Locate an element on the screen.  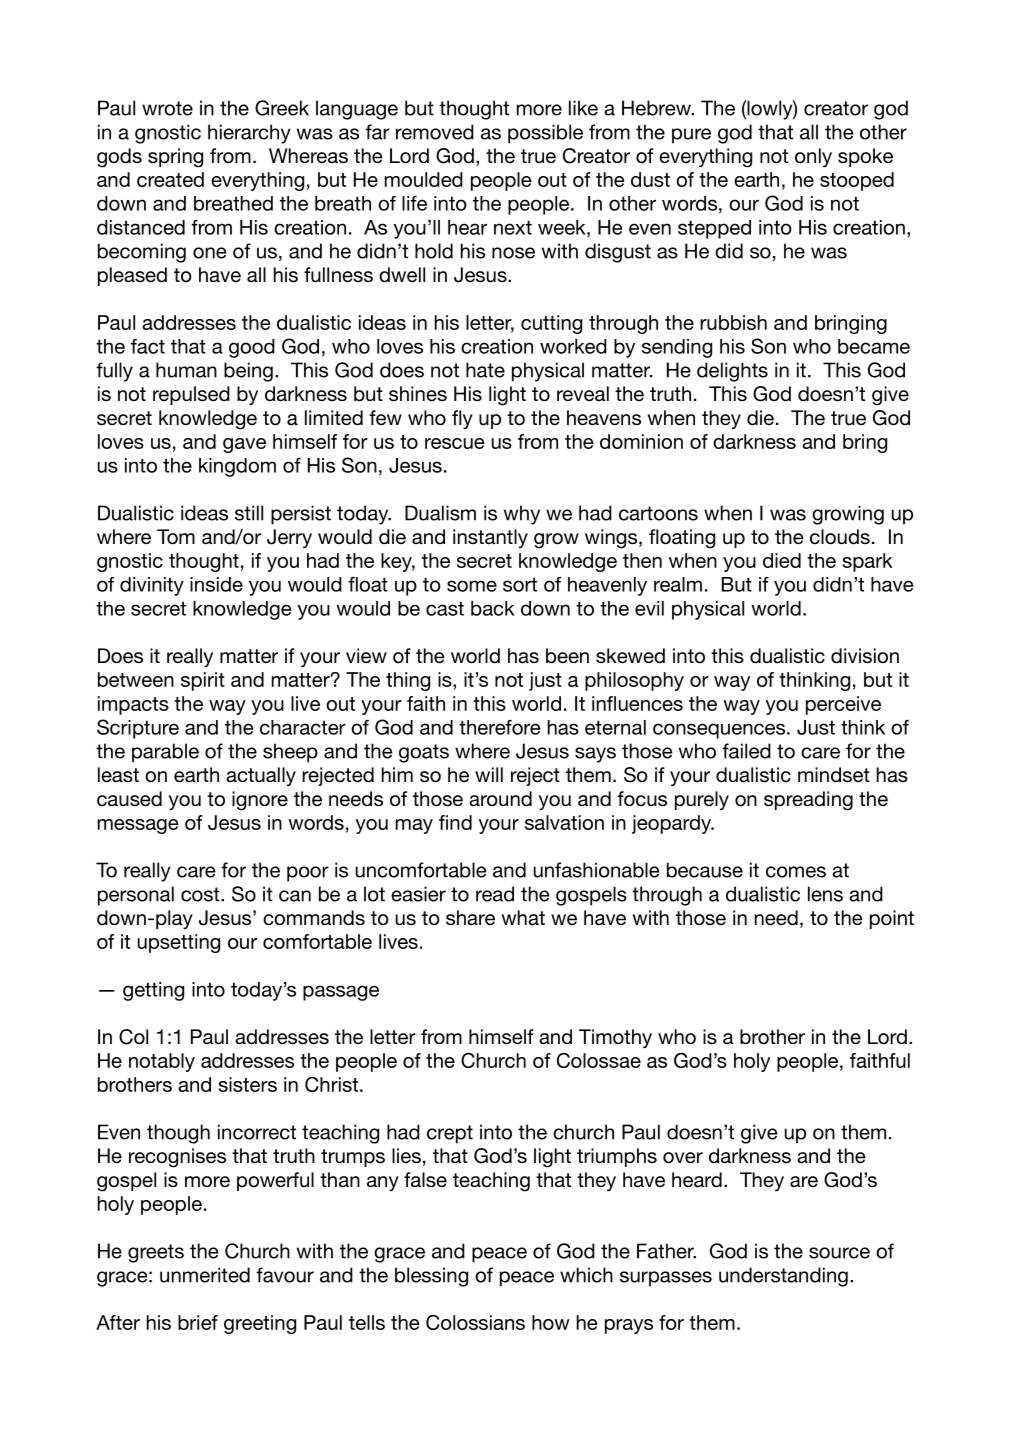
getting is located at coordinates (153, 991).
